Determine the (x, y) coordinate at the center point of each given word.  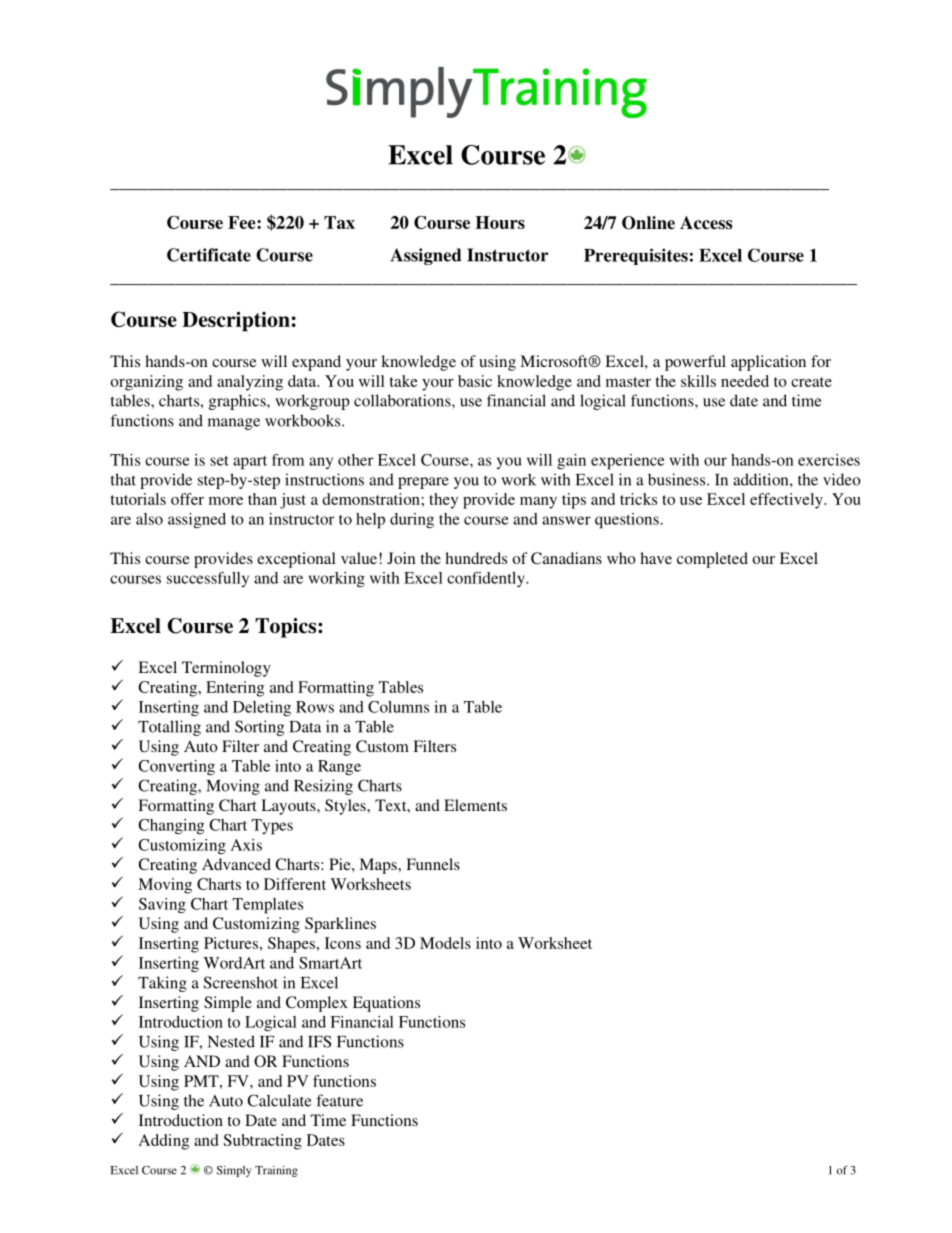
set (219, 461)
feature (340, 1100)
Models (445, 943)
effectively (787, 501)
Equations (386, 1004)
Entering (235, 689)
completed (712, 560)
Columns (398, 707)
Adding (164, 1142)
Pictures (231, 943)
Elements (475, 805)
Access (706, 223)
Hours (500, 222)
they (443, 501)
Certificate (209, 255)
